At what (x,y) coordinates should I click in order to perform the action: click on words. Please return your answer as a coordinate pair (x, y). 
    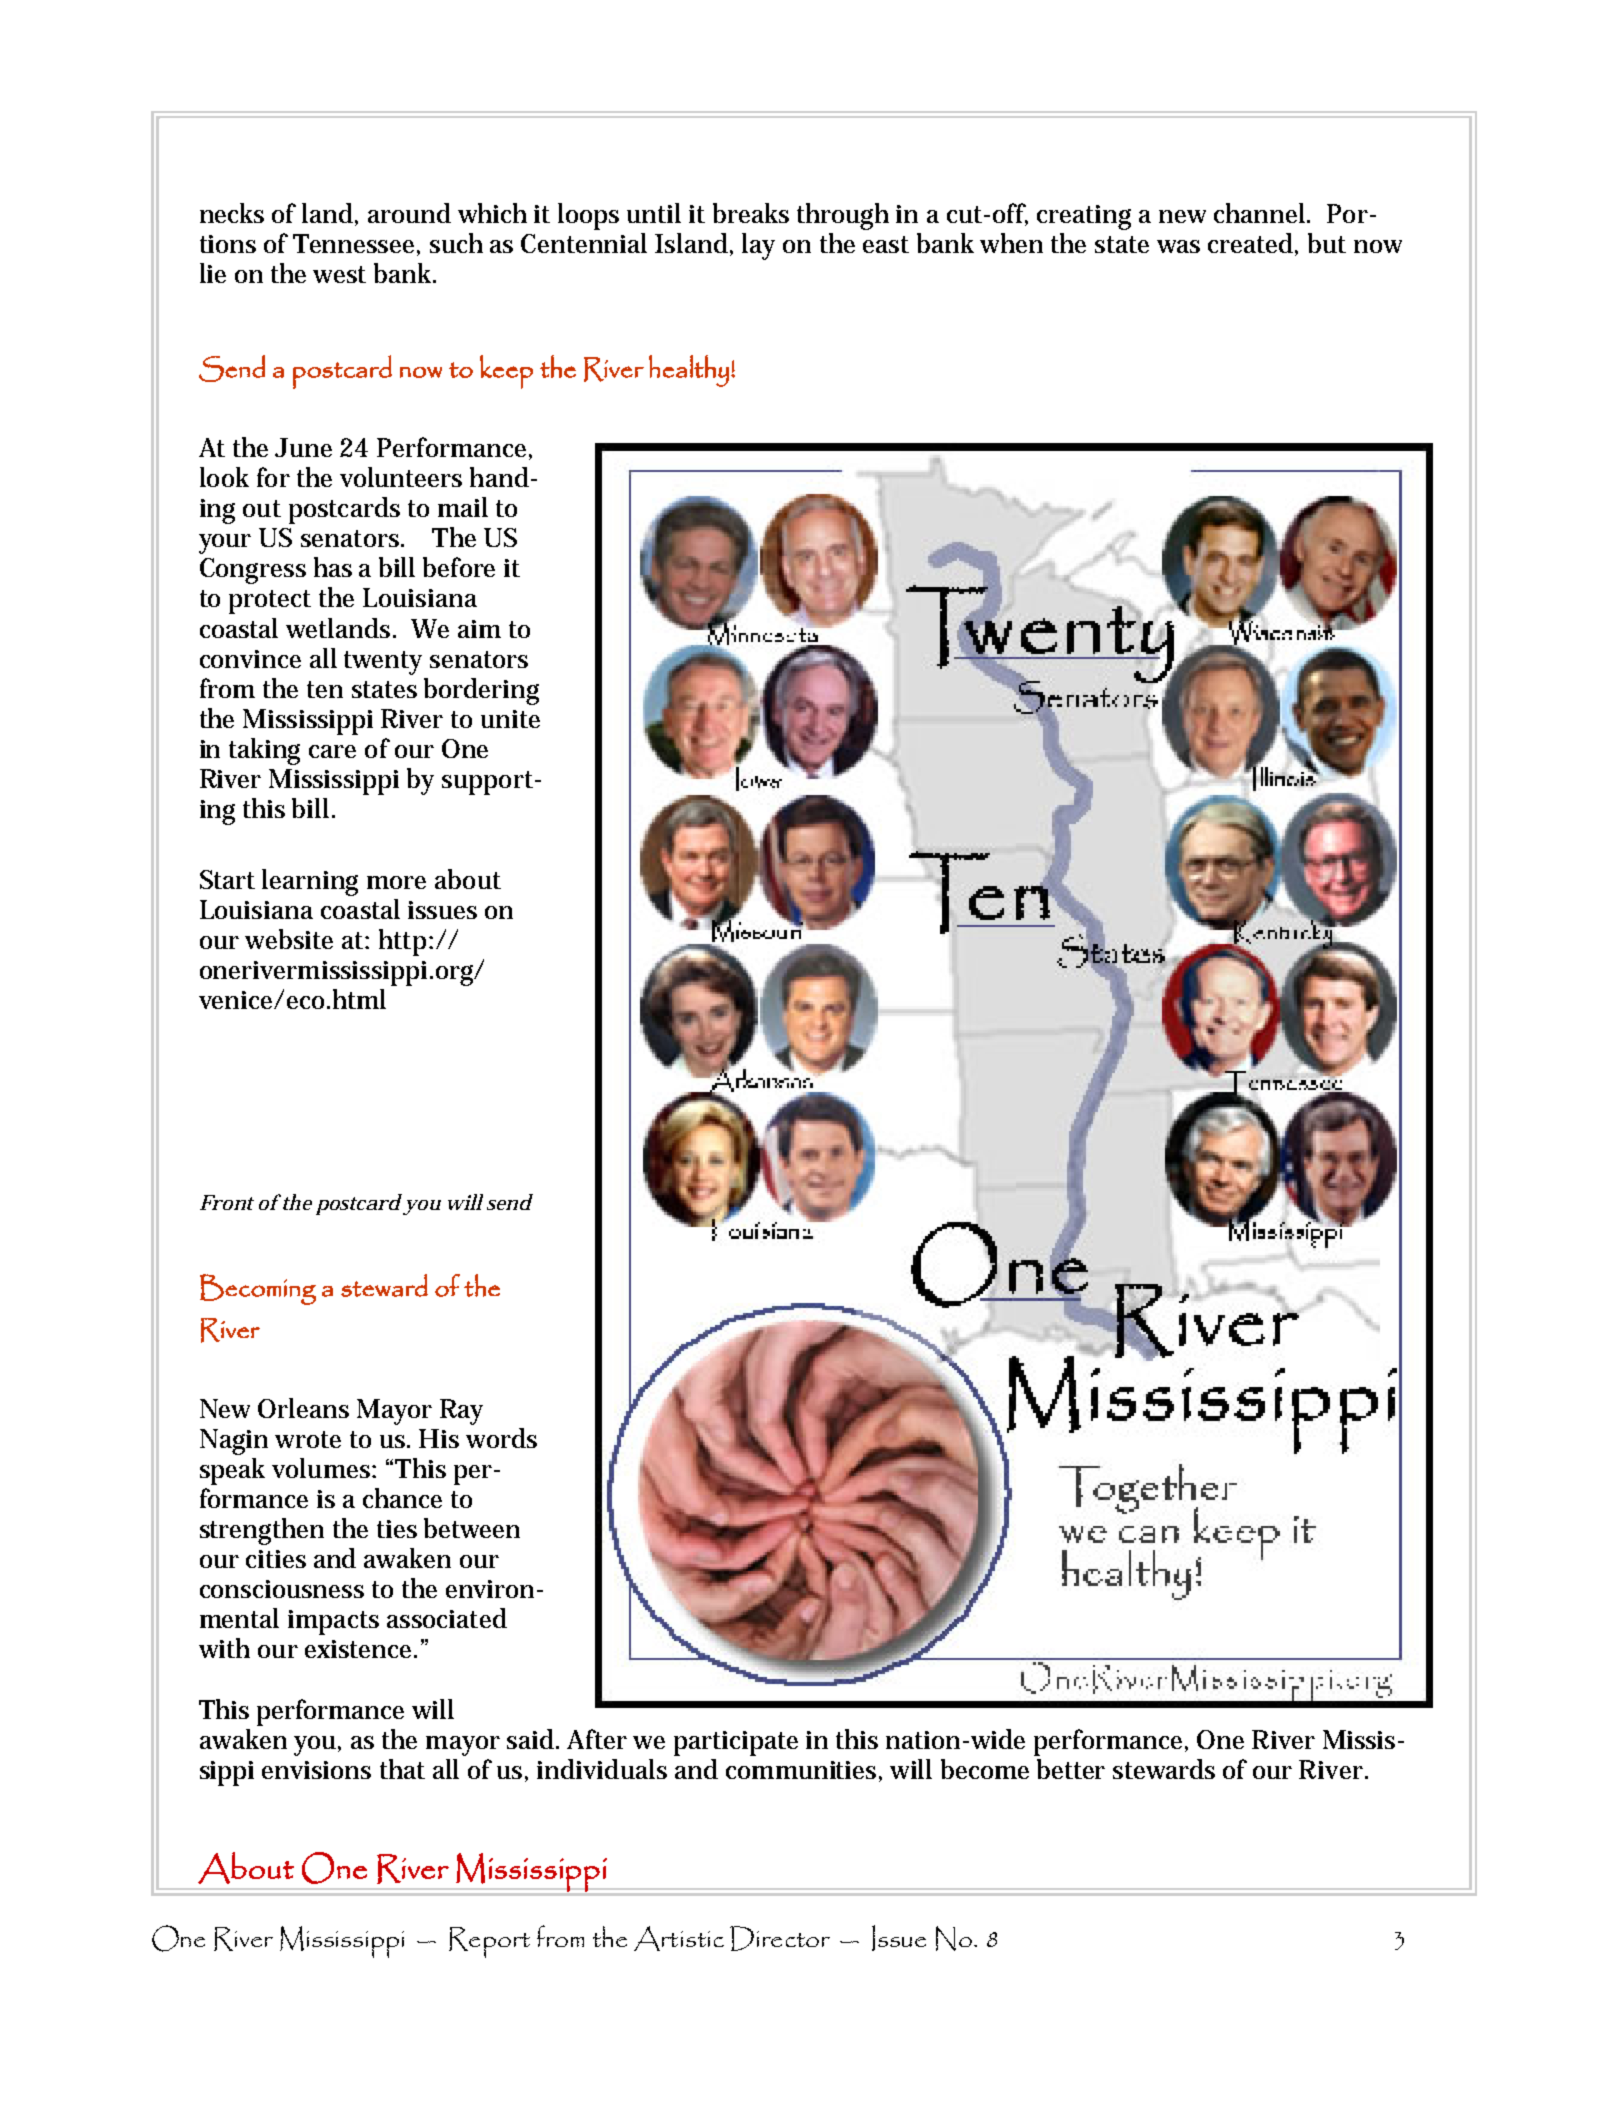
    Looking at the image, I should click on (501, 1438).
